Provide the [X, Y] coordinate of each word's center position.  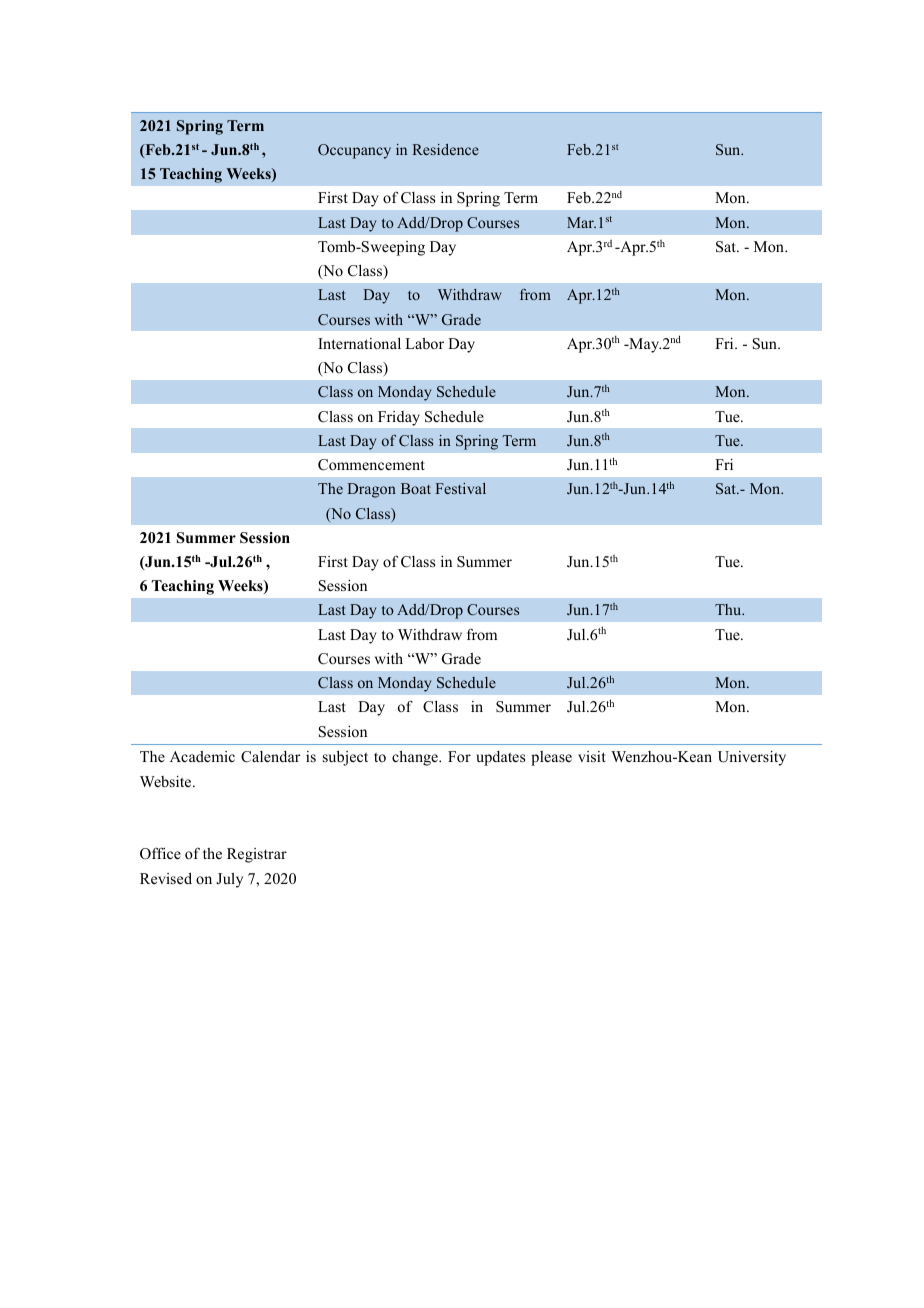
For [459, 756]
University [752, 758]
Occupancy [354, 151]
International [359, 343]
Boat [416, 488]
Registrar [257, 855]
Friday [399, 418]
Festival [460, 488]
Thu [729, 609]
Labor [424, 343]
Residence [446, 149]
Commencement [371, 465]
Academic [202, 756]
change [416, 758]
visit [592, 756]
